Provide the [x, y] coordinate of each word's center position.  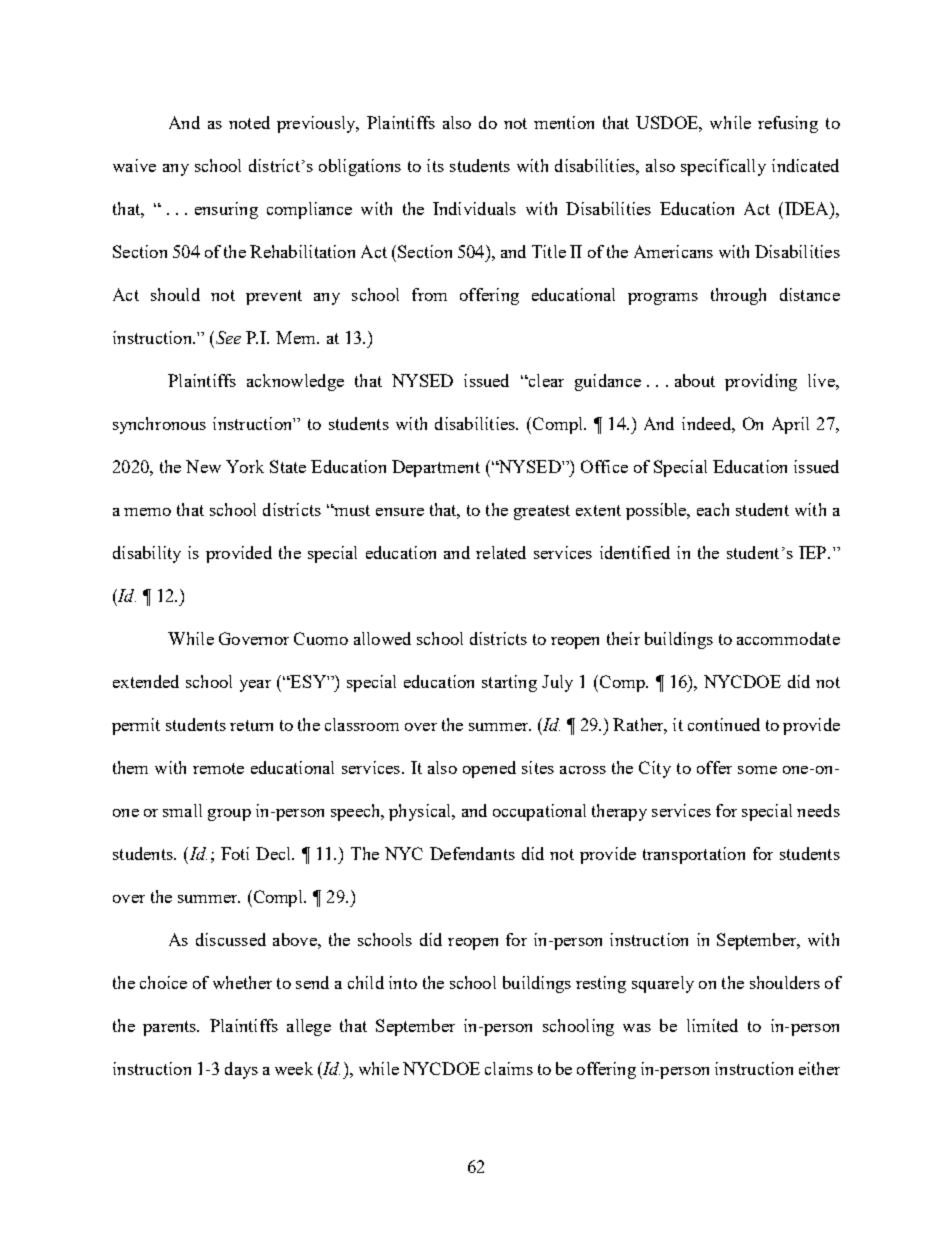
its [435, 165]
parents [171, 1028]
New [203, 466]
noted [249, 122]
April [790, 425]
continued [724, 724]
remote [218, 768]
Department [436, 468]
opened [489, 769]
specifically [723, 167]
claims [509, 1068]
